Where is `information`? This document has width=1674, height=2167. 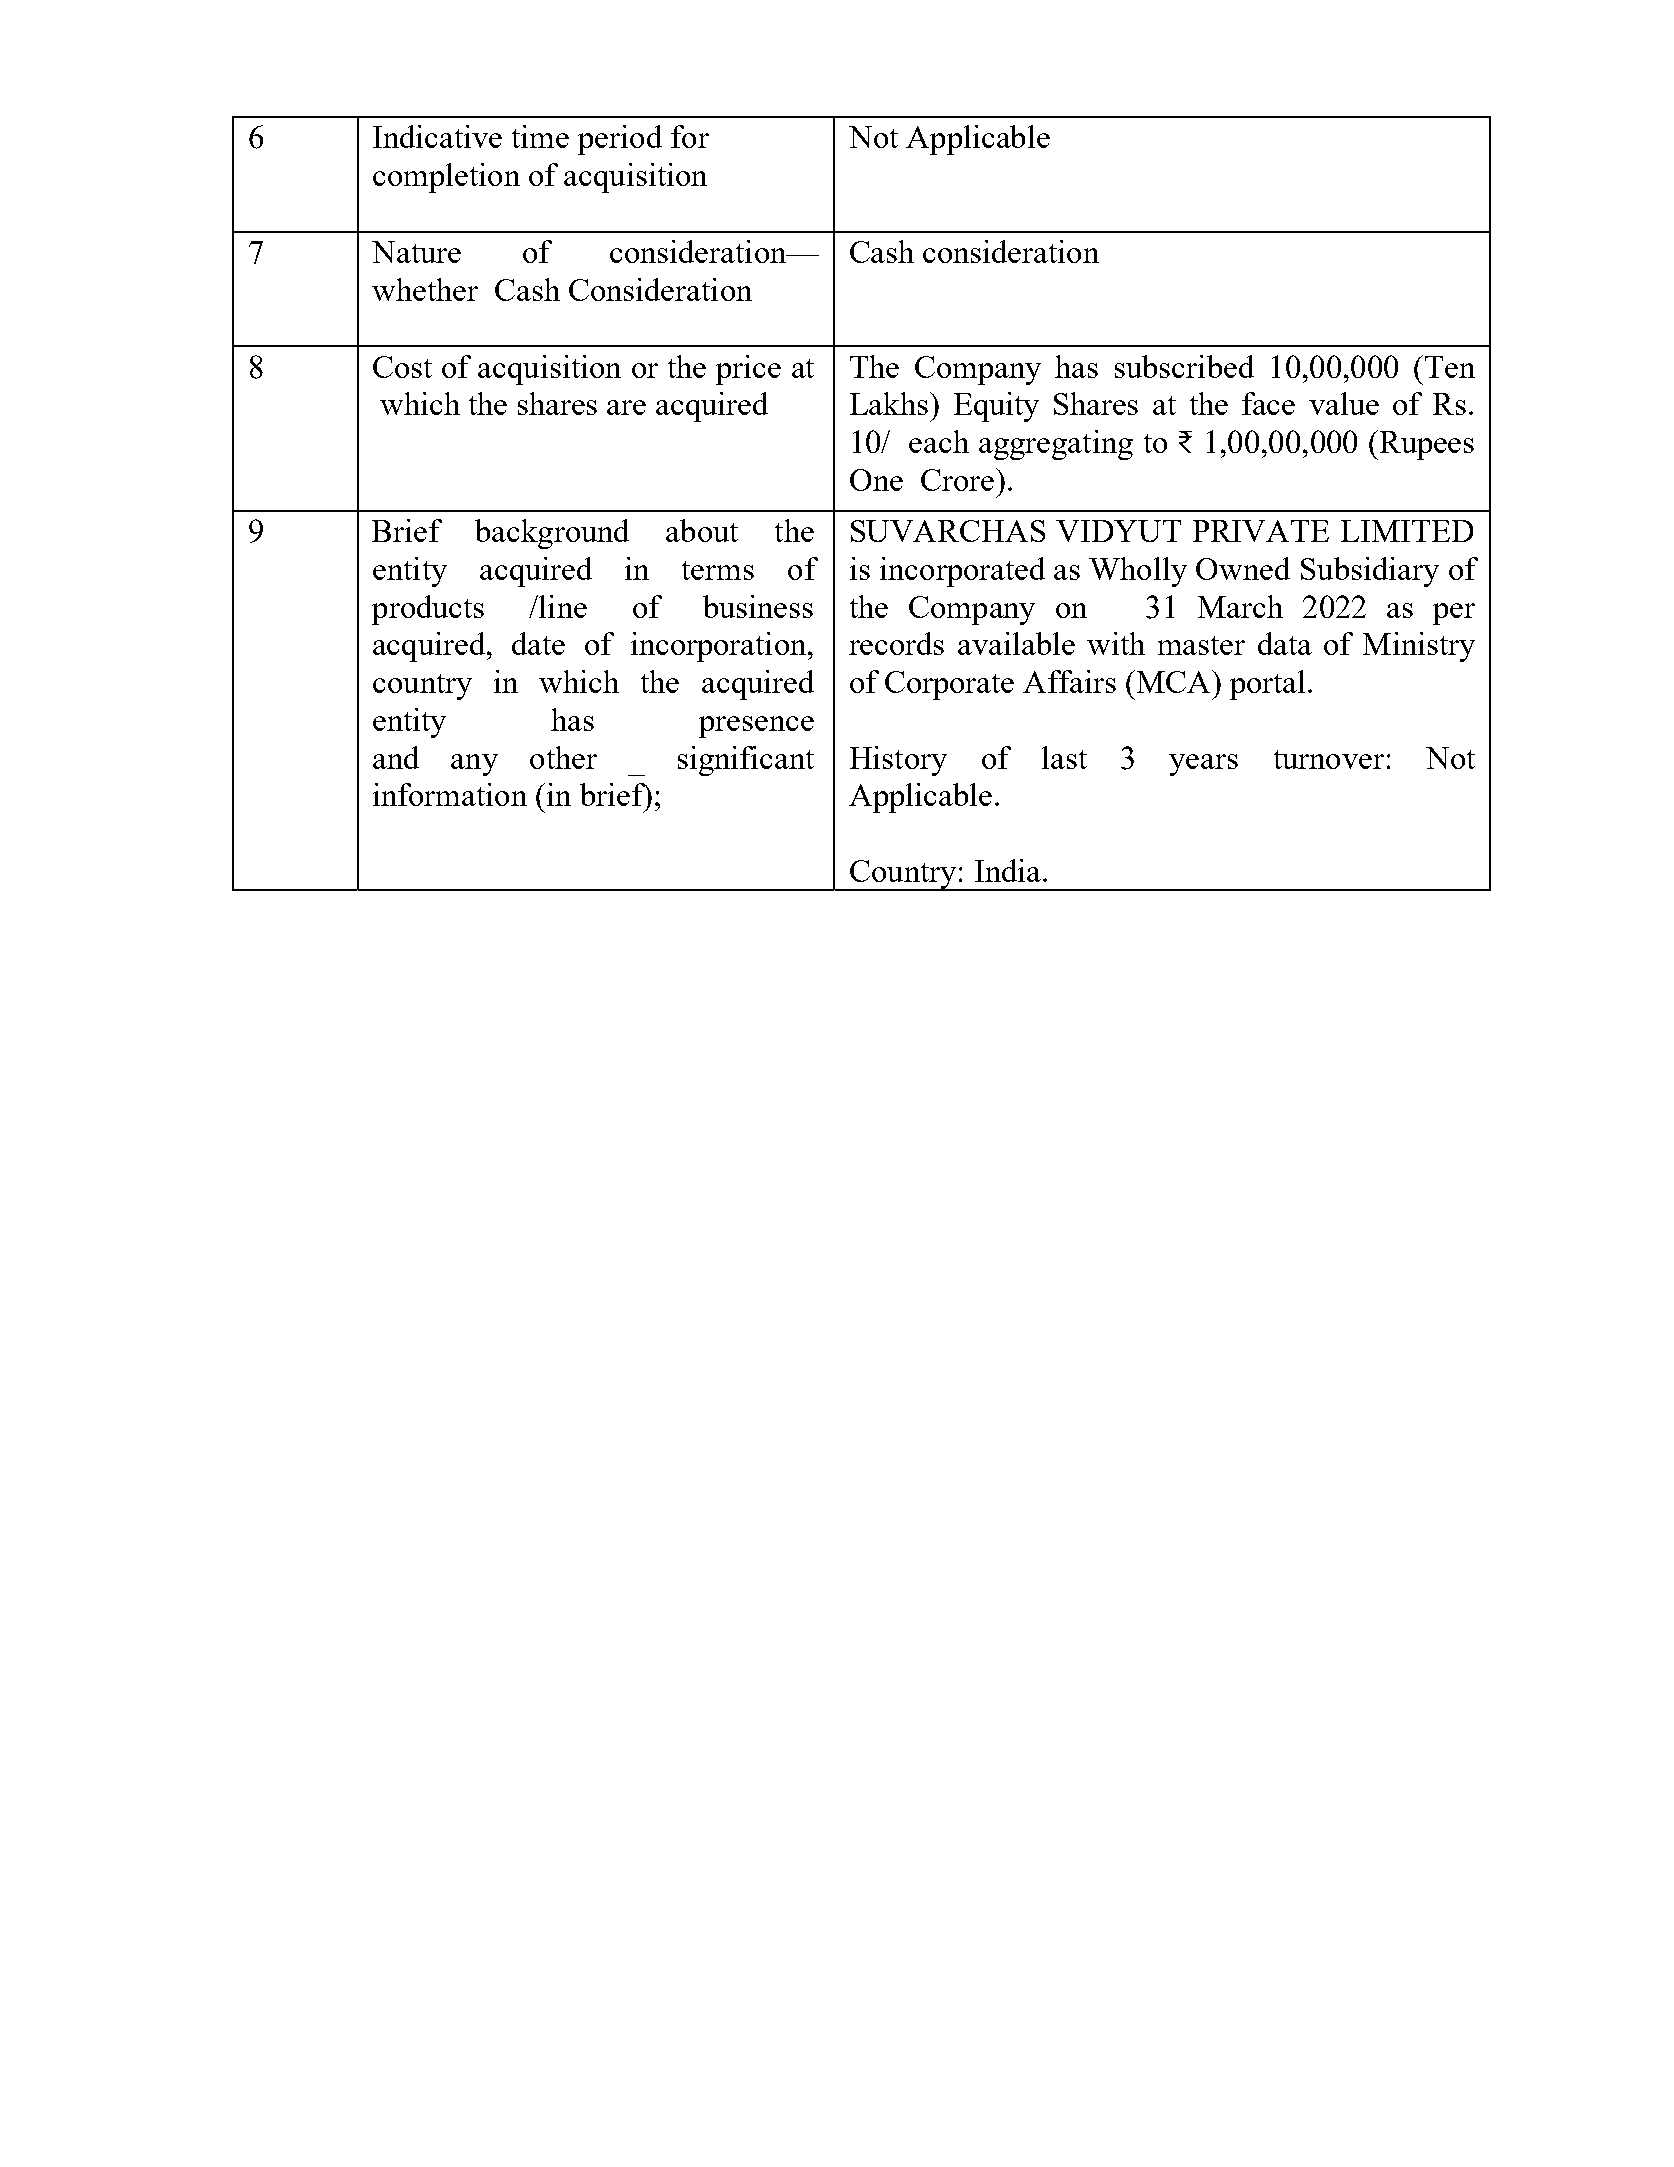
information is located at coordinates (450, 794).
